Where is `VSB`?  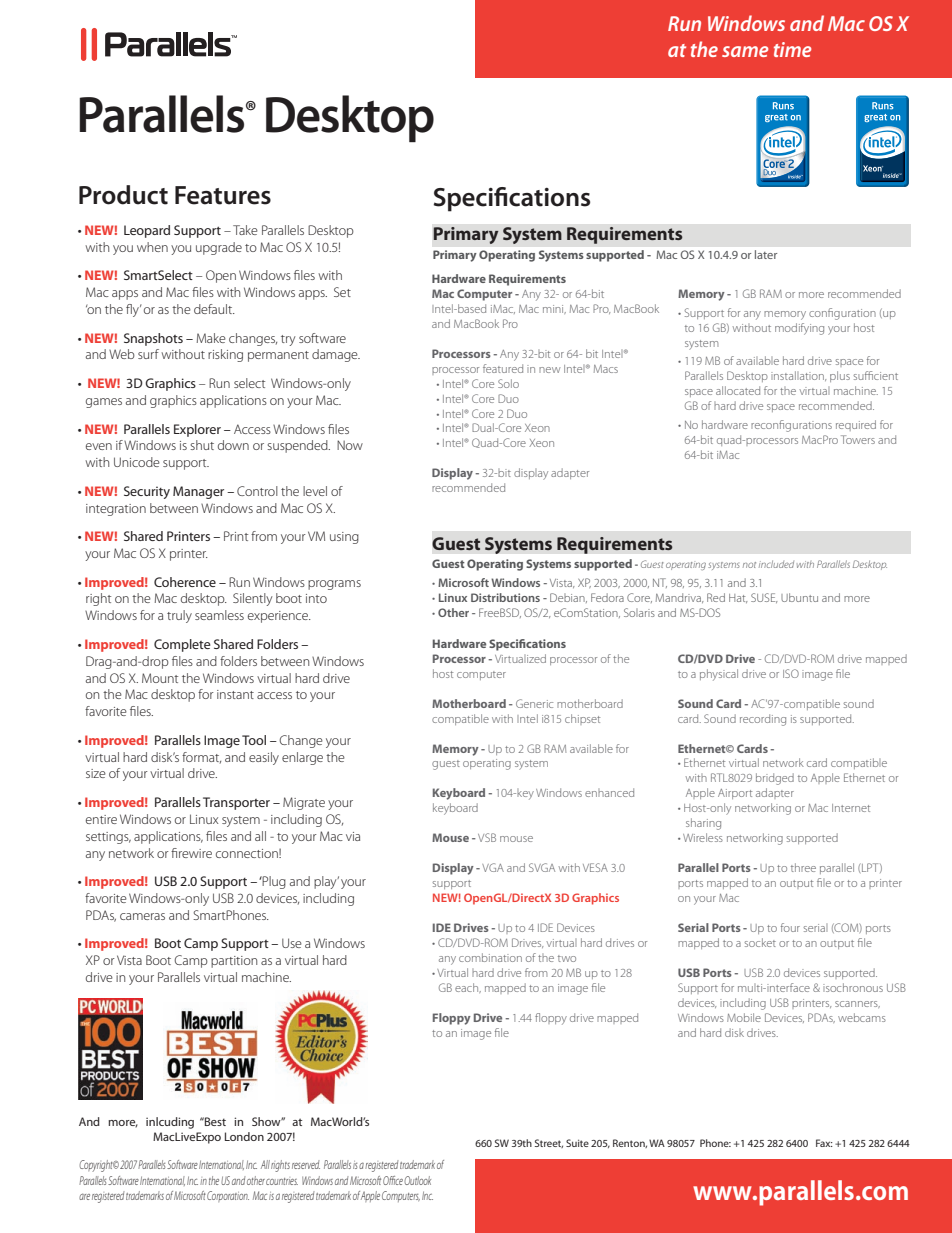
VSB is located at coordinates (487, 837).
